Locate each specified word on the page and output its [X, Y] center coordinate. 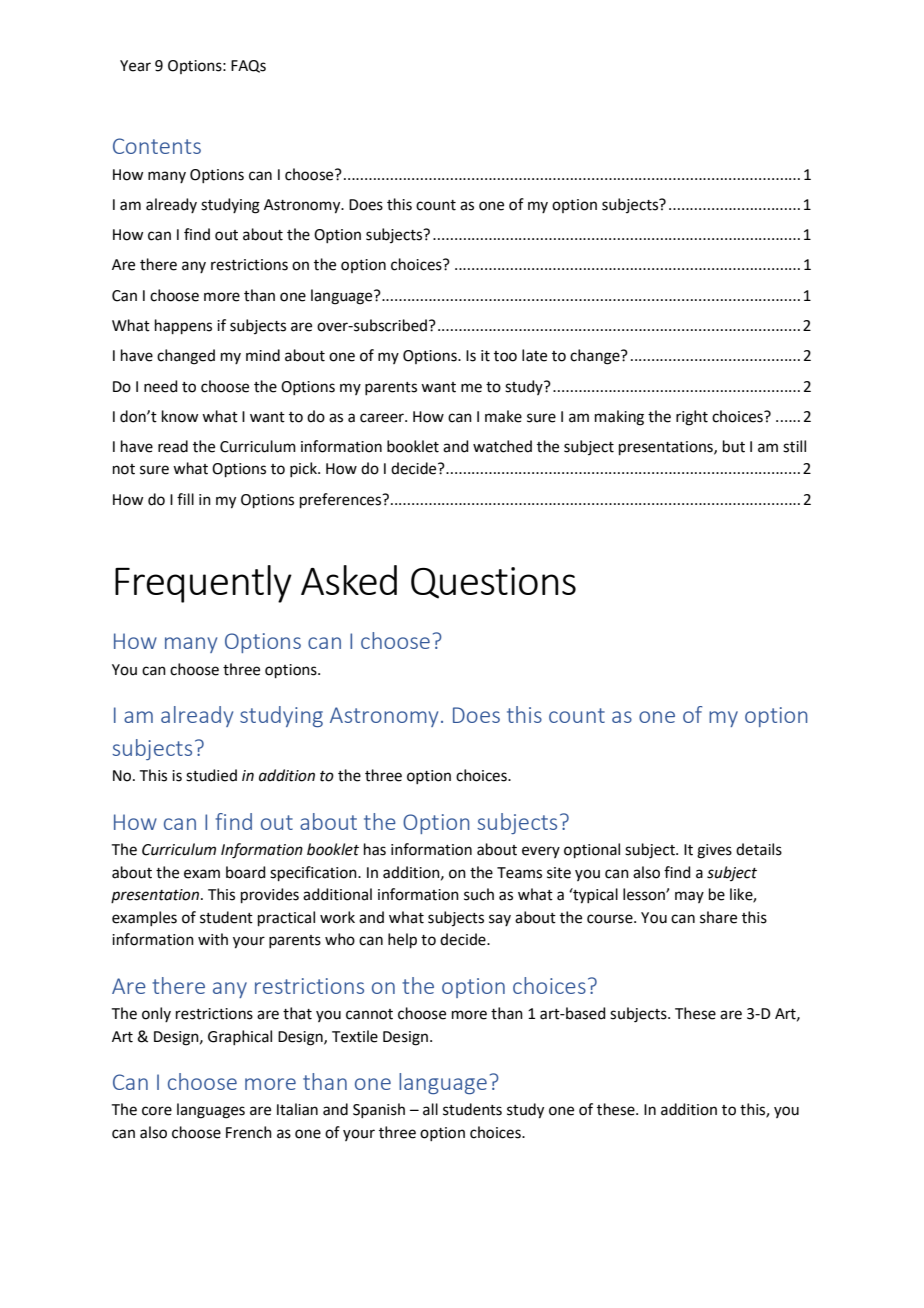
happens [183, 326]
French [249, 1132]
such [479, 894]
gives [714, 851]
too [505, 356]
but [734, 446]
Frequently [203, 584]
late [534, 355]
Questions [493, 583]
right [692, 418]
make [503, 416]
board [246, 872]
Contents [157, 146]
